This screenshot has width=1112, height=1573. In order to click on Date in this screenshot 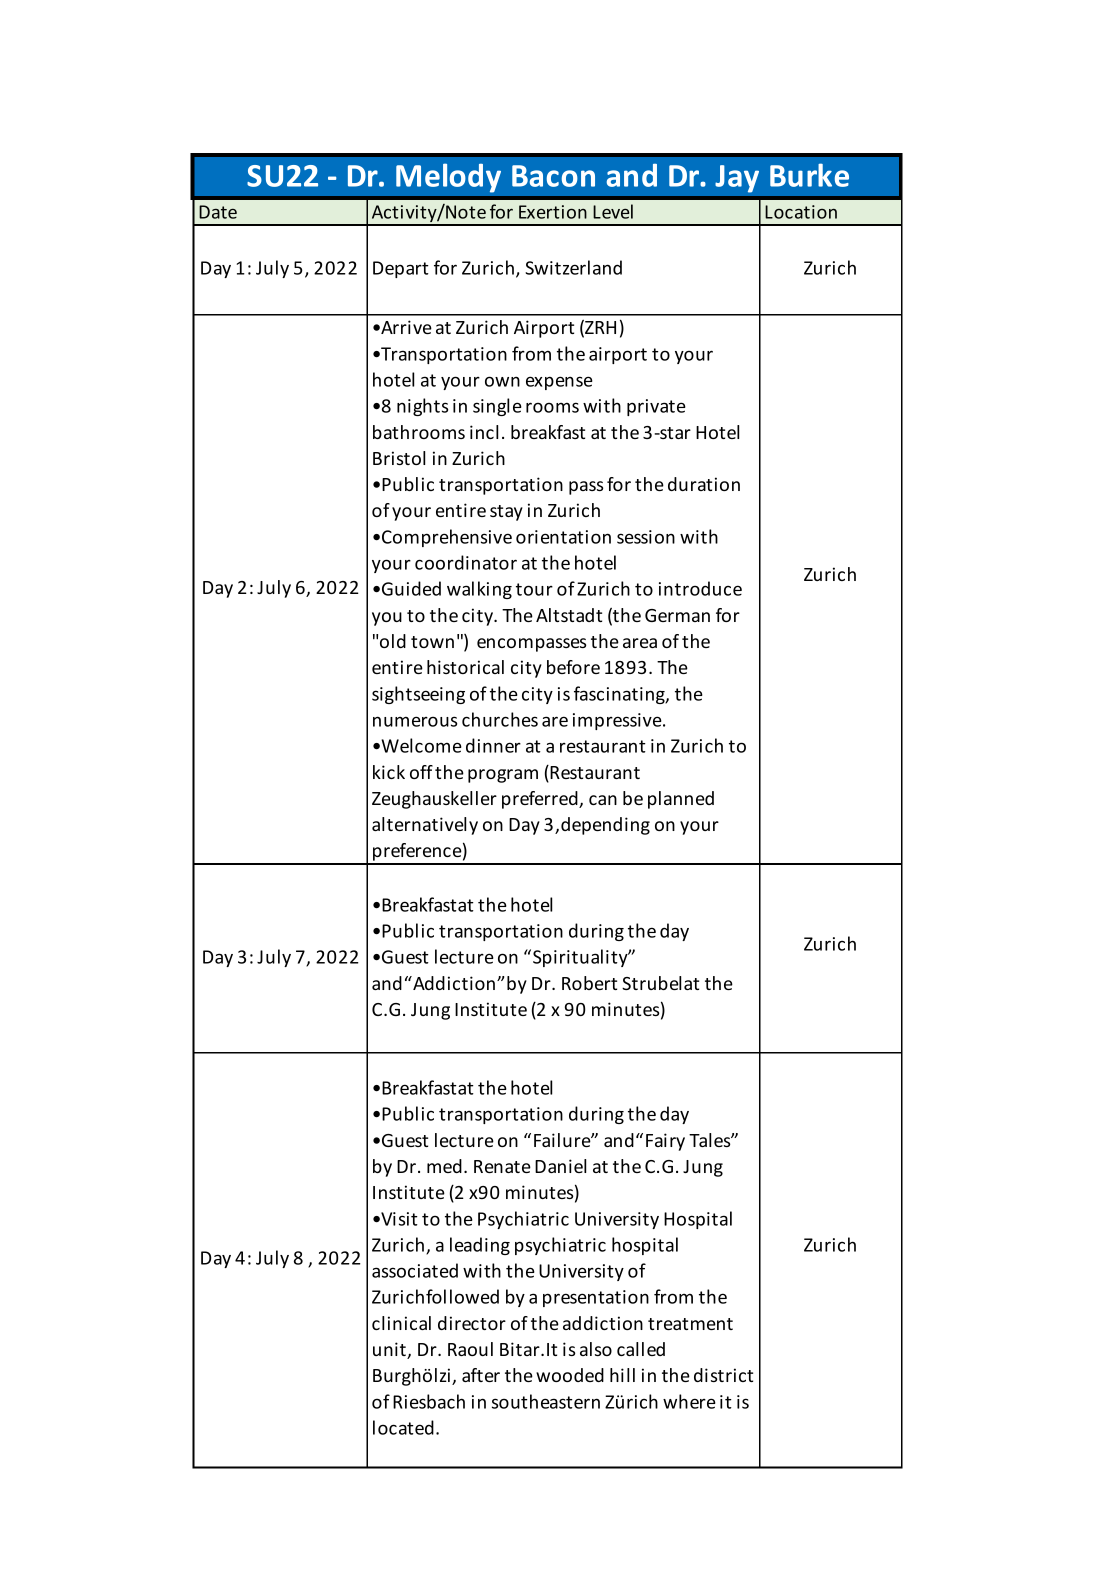, I will do `click(218, 212)`.
